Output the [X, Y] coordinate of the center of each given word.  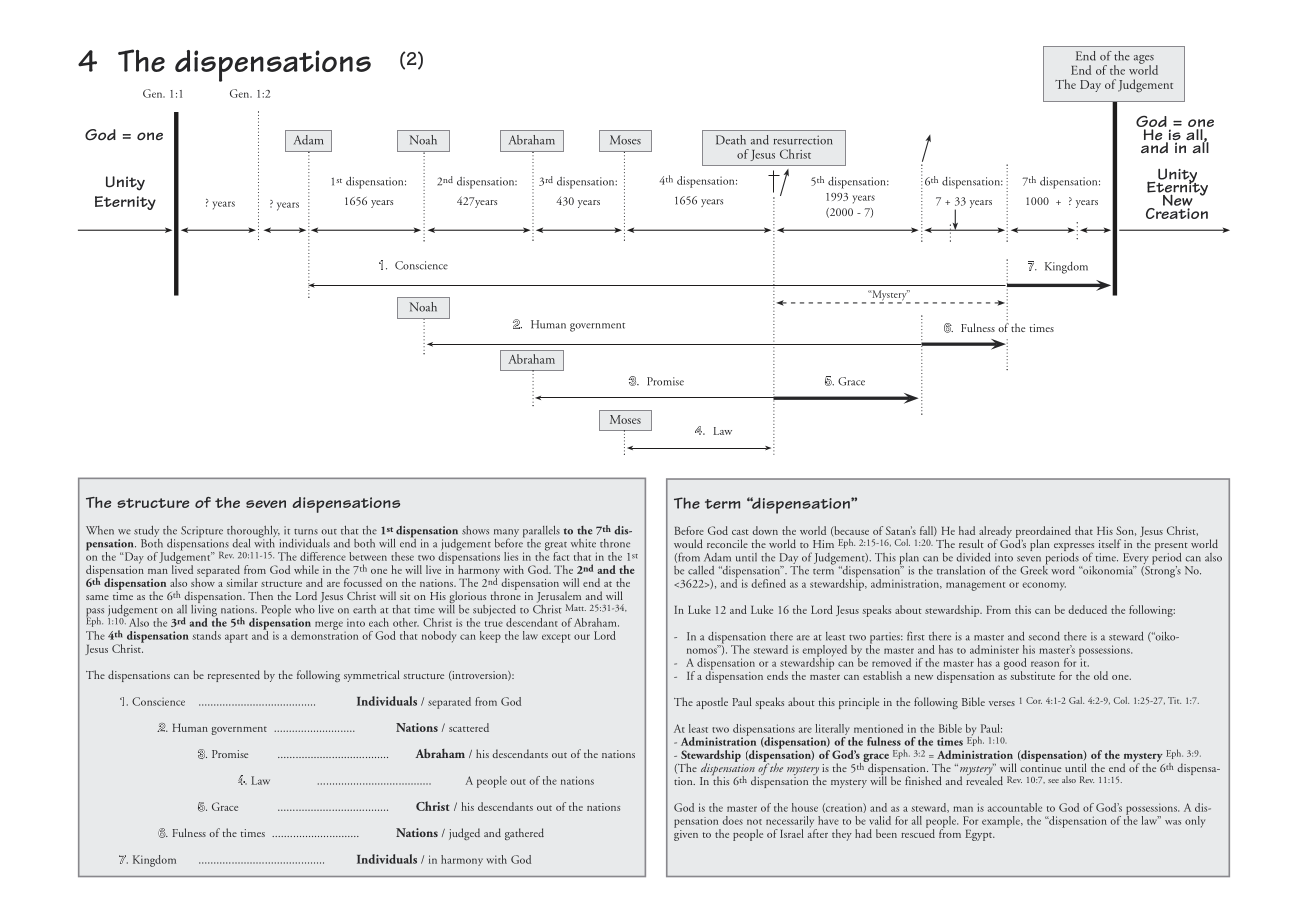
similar [242, 582]
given [686, 834]
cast [740, 532]
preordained [1043, 533]
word [1063, 570]
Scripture [202, 533]
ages [1144, 60]
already [995, 533]
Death [731, 140]
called [701, 570]
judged [464, 834]
